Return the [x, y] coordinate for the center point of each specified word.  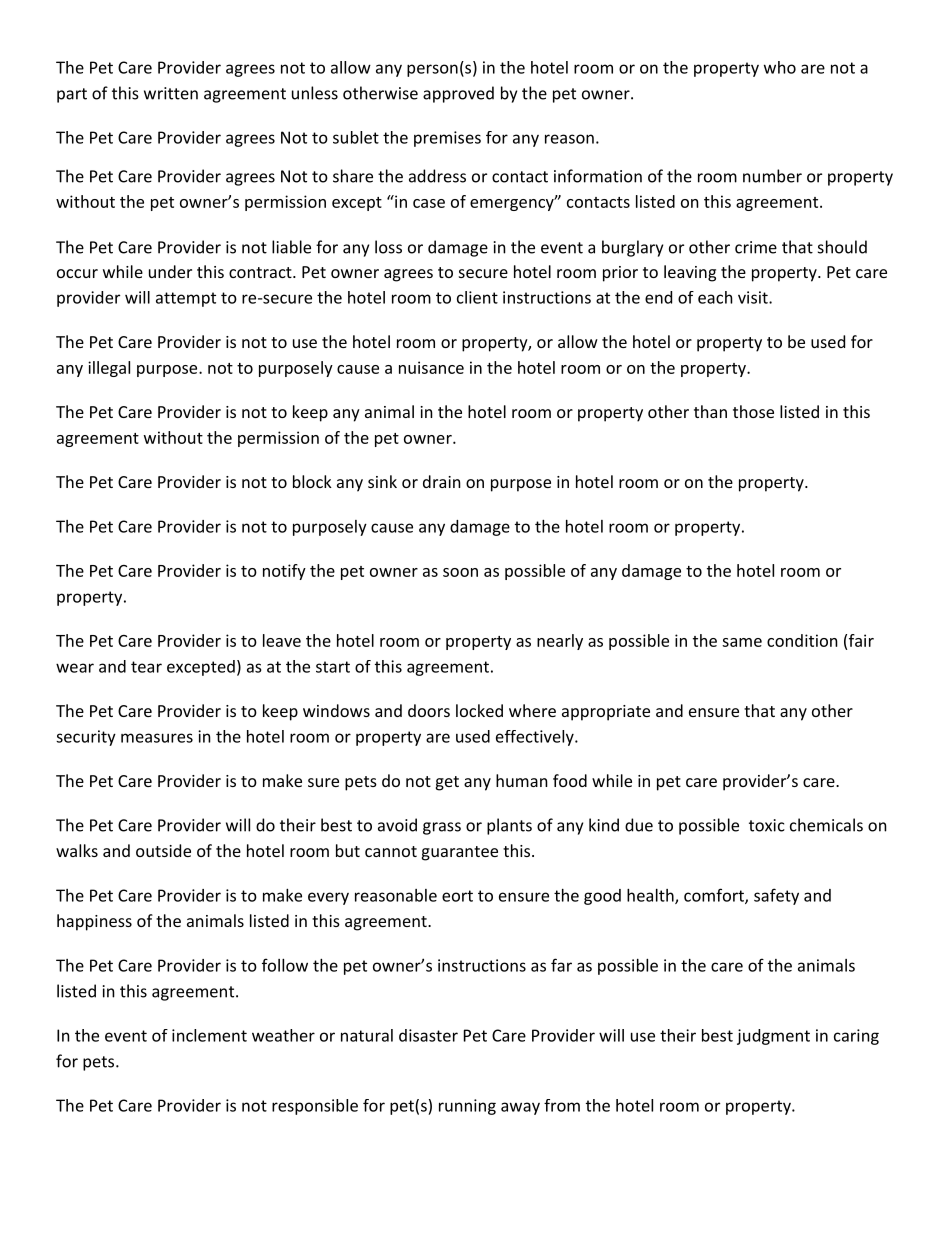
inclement [209, 1035]
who [780, 67]
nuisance [431, 367]
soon [460, 572]
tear [146, 667]
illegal [109, 369]
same [742, 642]
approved [458, 94]
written [171, 93]
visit [753, 297]
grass [442, 828]
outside [163, 850]
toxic [767, 825]
